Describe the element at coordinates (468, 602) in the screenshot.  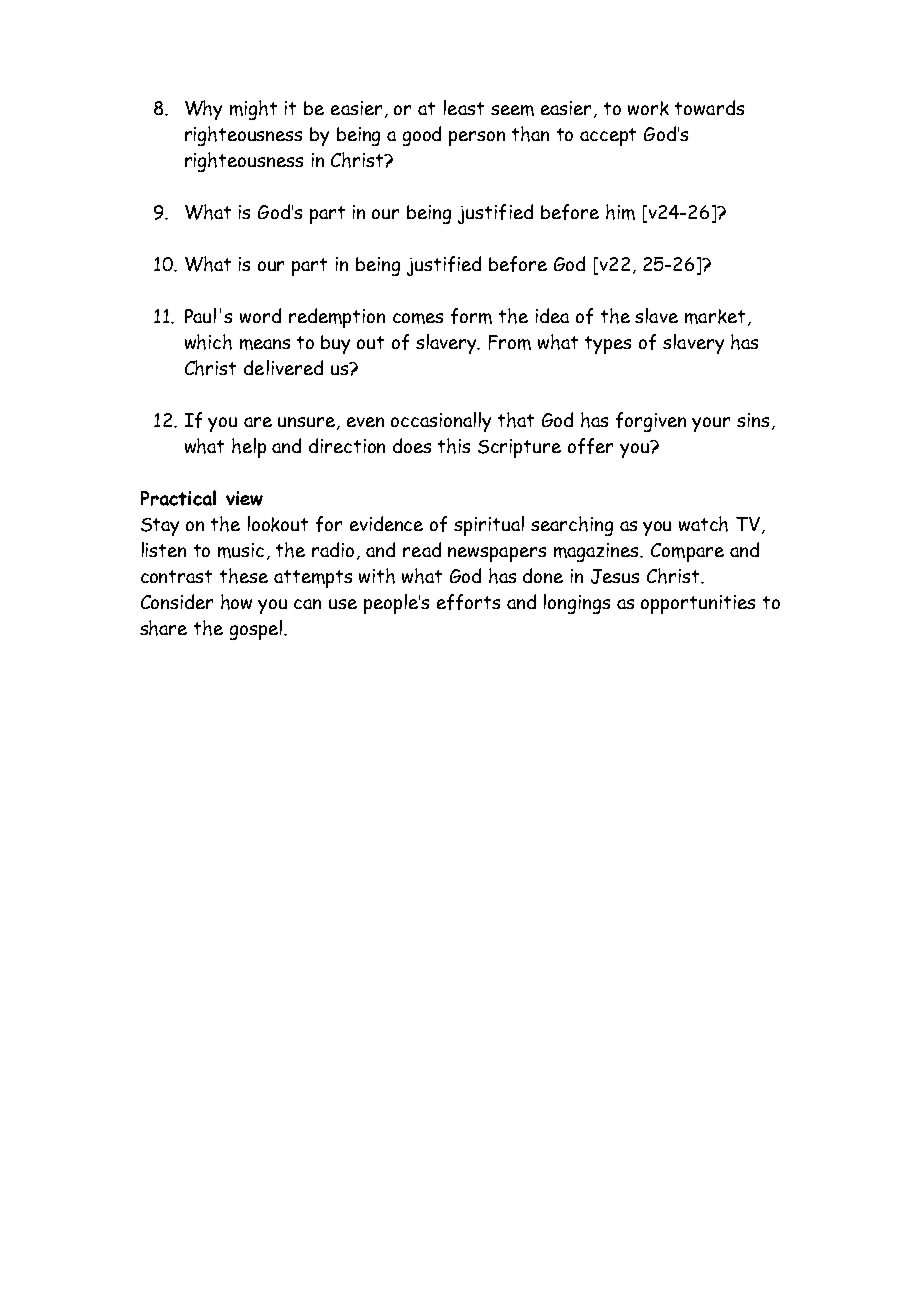
I see `efforts` at that location.
